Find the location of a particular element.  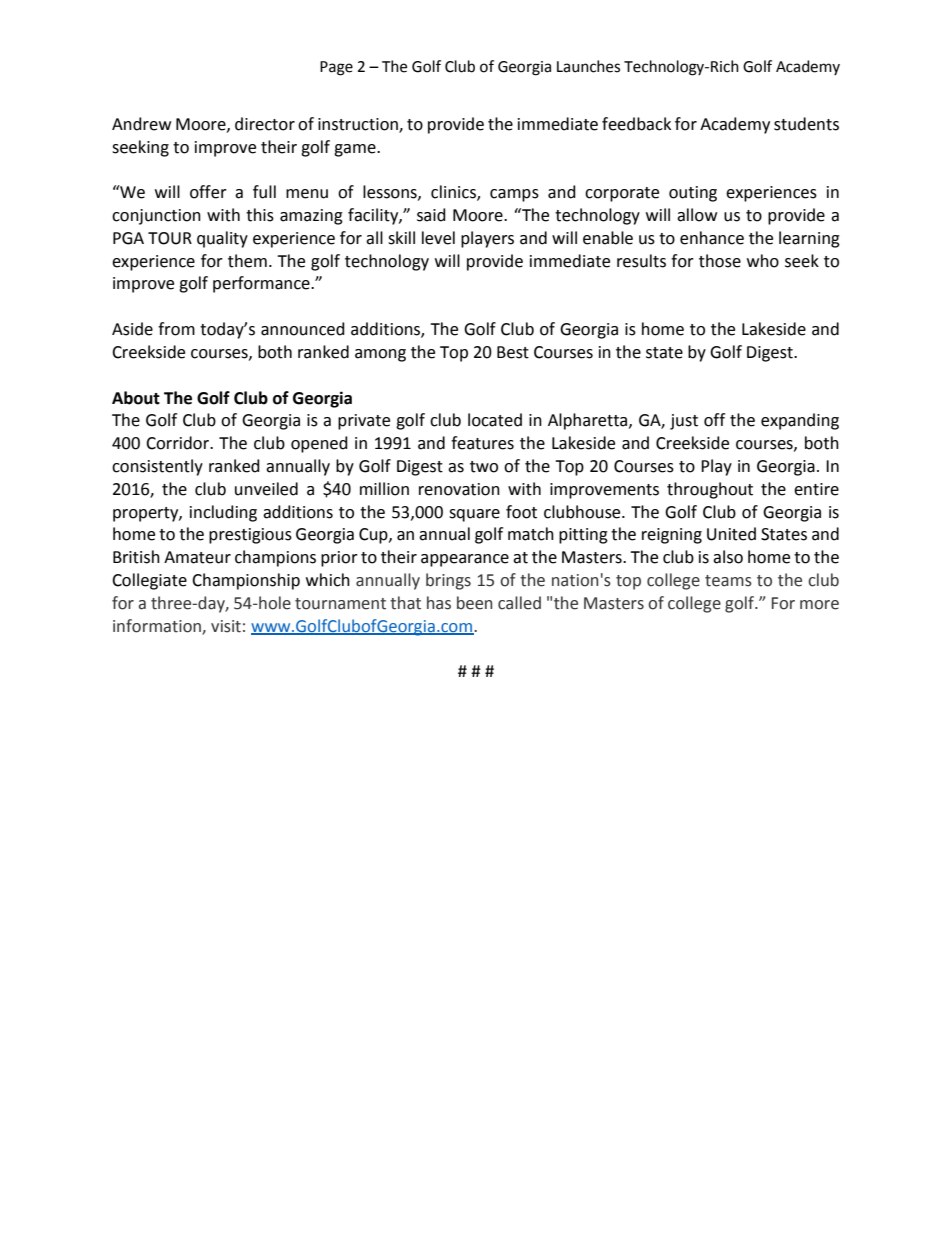

Best is located at coordinates (513, 352).
